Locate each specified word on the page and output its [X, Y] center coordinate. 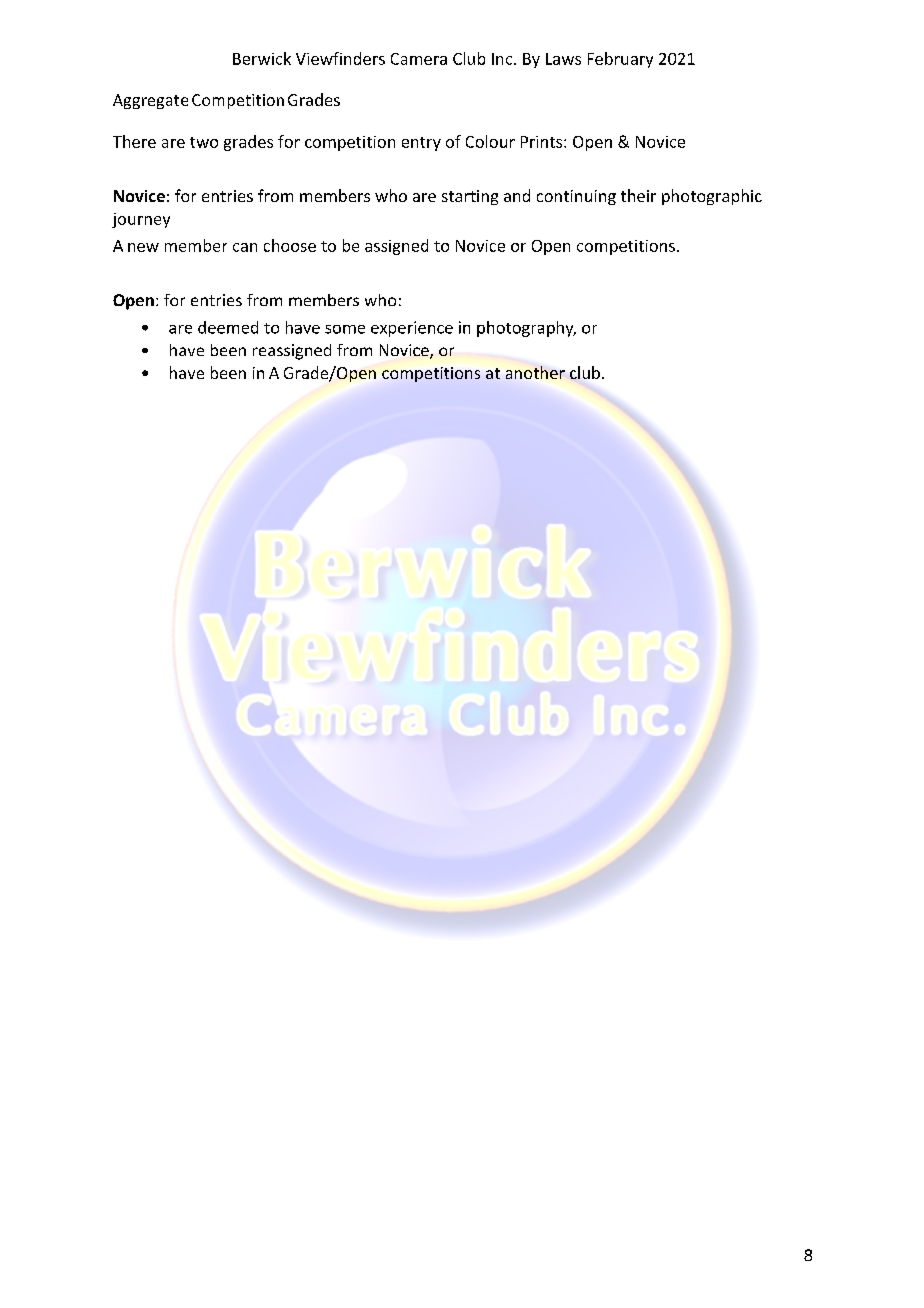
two [204, 142]
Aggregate [150, 101]
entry [421, 144]
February [620, 60]
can [245, 247]
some [345, 329]
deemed [228, 327]
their [638, 195]
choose [290, 245]
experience [412, 329]
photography [526, 329]
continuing [576, 197]
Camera [419, 59]
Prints [543, 142]
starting [470, 197]
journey [141, 220]
